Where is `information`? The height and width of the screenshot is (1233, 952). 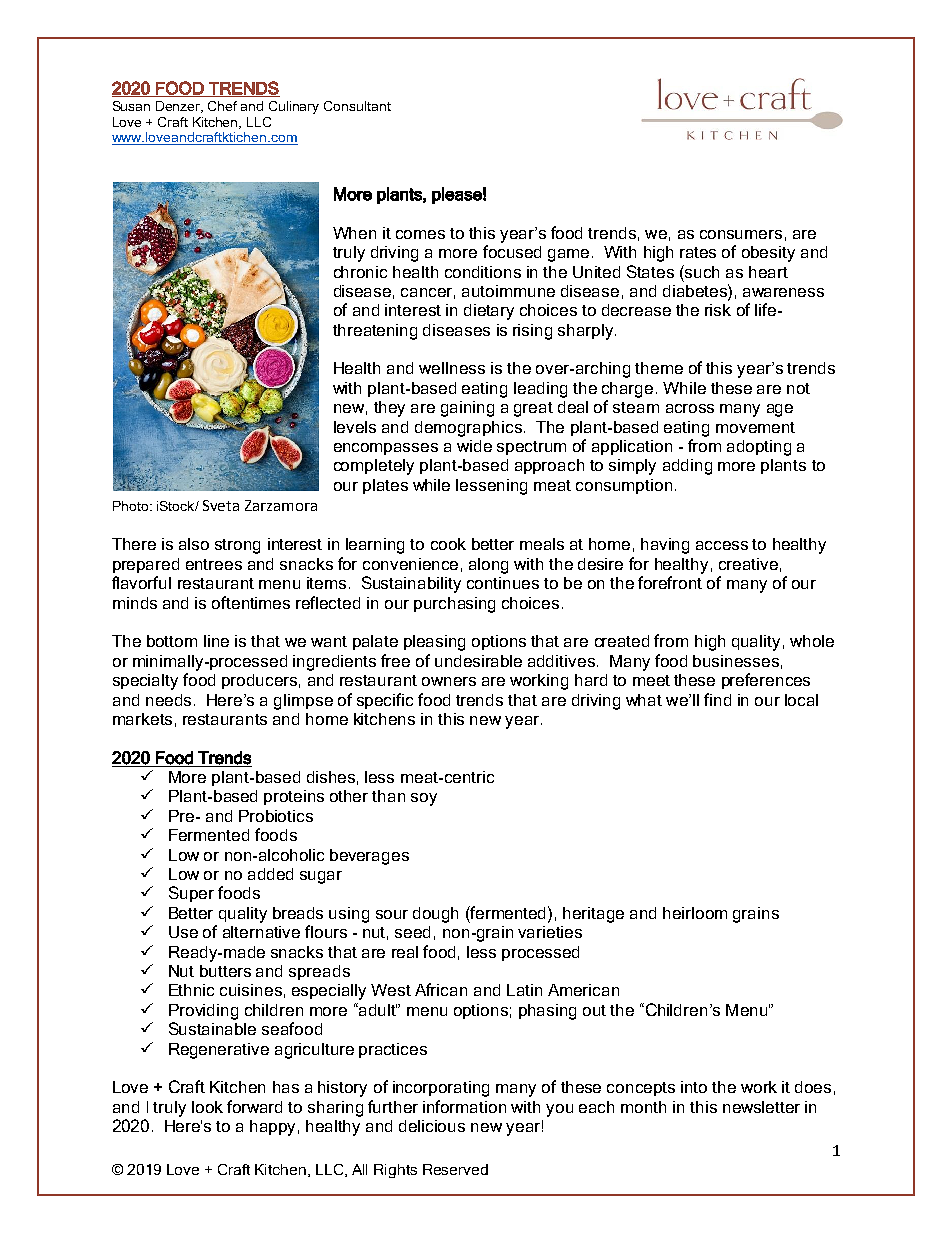 information is located at coordinates (464, 1106).
